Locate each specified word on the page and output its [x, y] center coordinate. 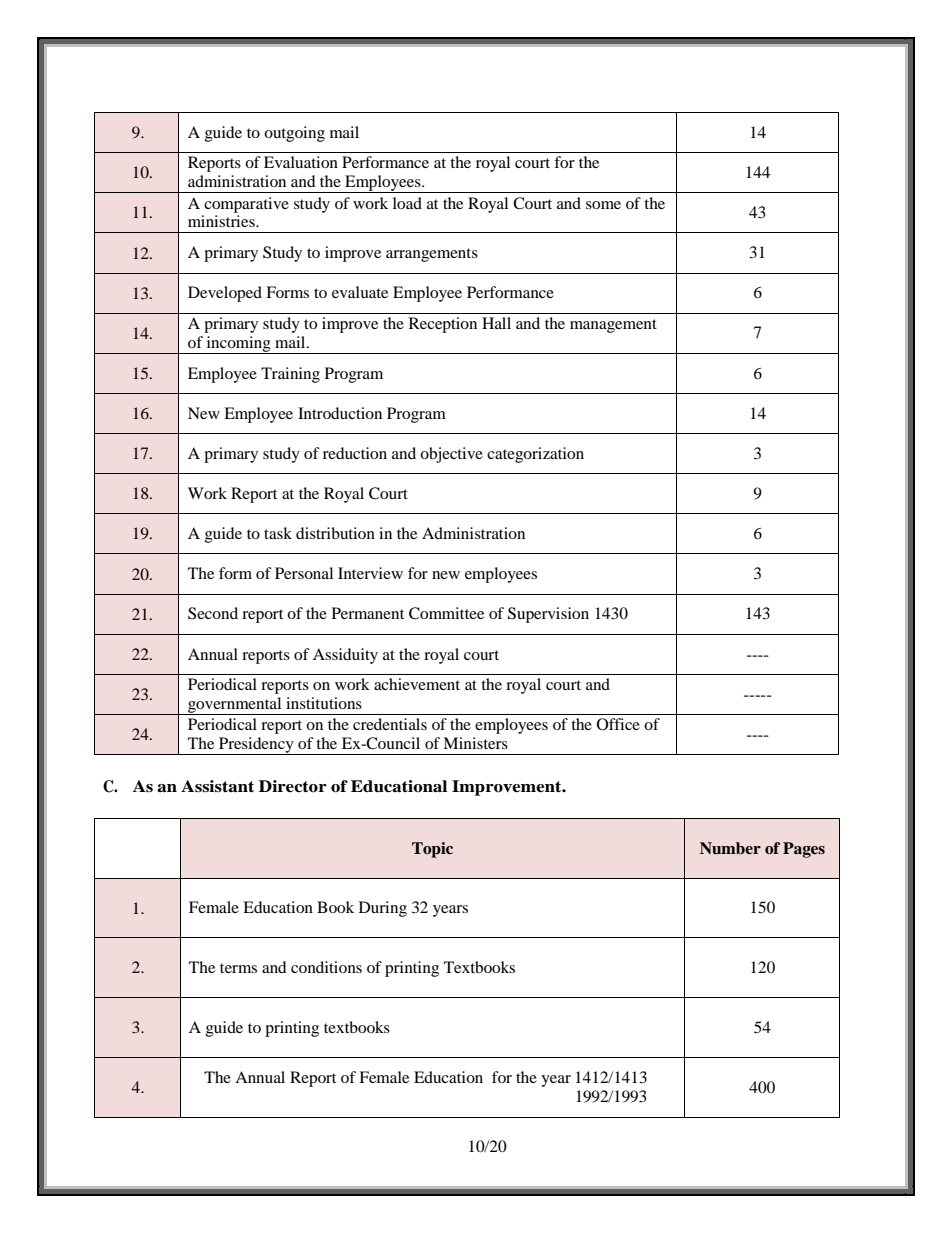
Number [730, 848]
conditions [326, 967]
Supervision [548, 615]
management [613, 326]
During [383, 909]
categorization [535, 455]
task [278, 533]
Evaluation [301, 162]
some [603, 205]
